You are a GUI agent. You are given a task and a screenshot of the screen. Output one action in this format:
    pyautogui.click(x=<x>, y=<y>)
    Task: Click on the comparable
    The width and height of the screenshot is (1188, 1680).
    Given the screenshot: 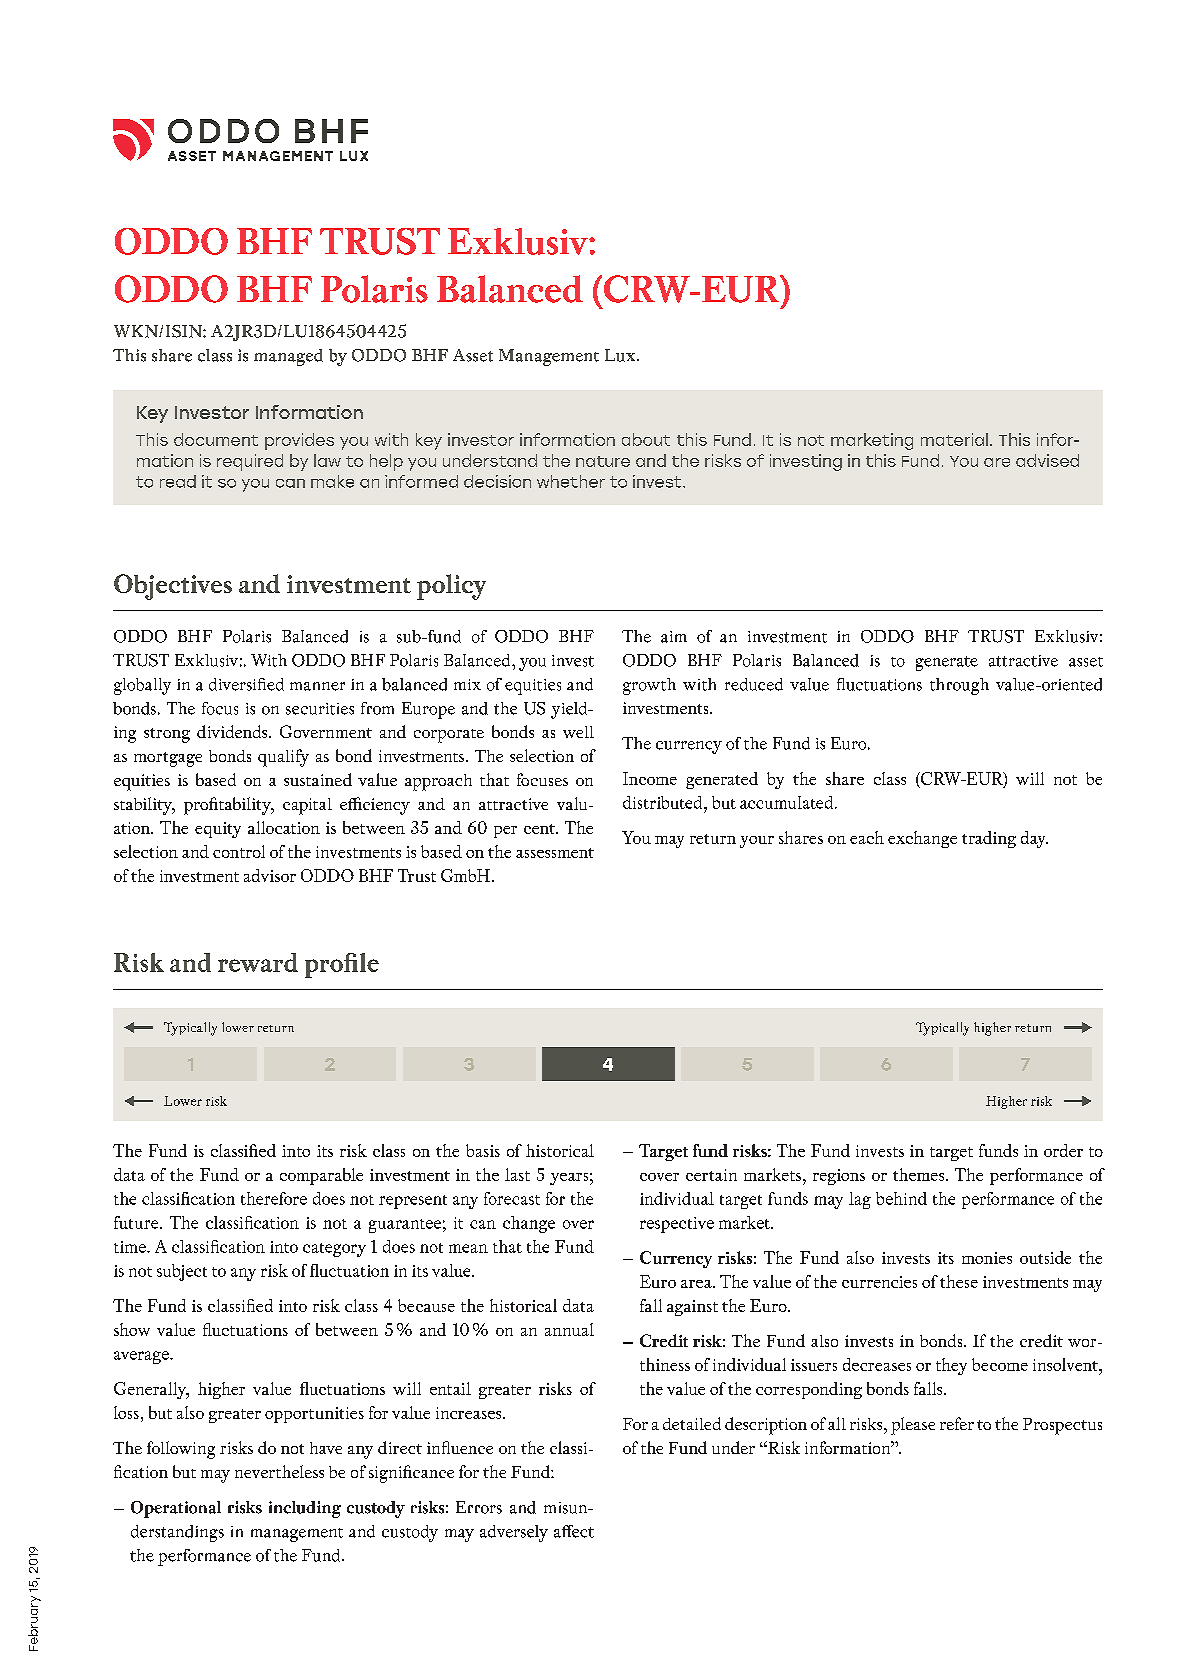 What is the action you would take?
    pyautogui.click(x=321, y=1176)
